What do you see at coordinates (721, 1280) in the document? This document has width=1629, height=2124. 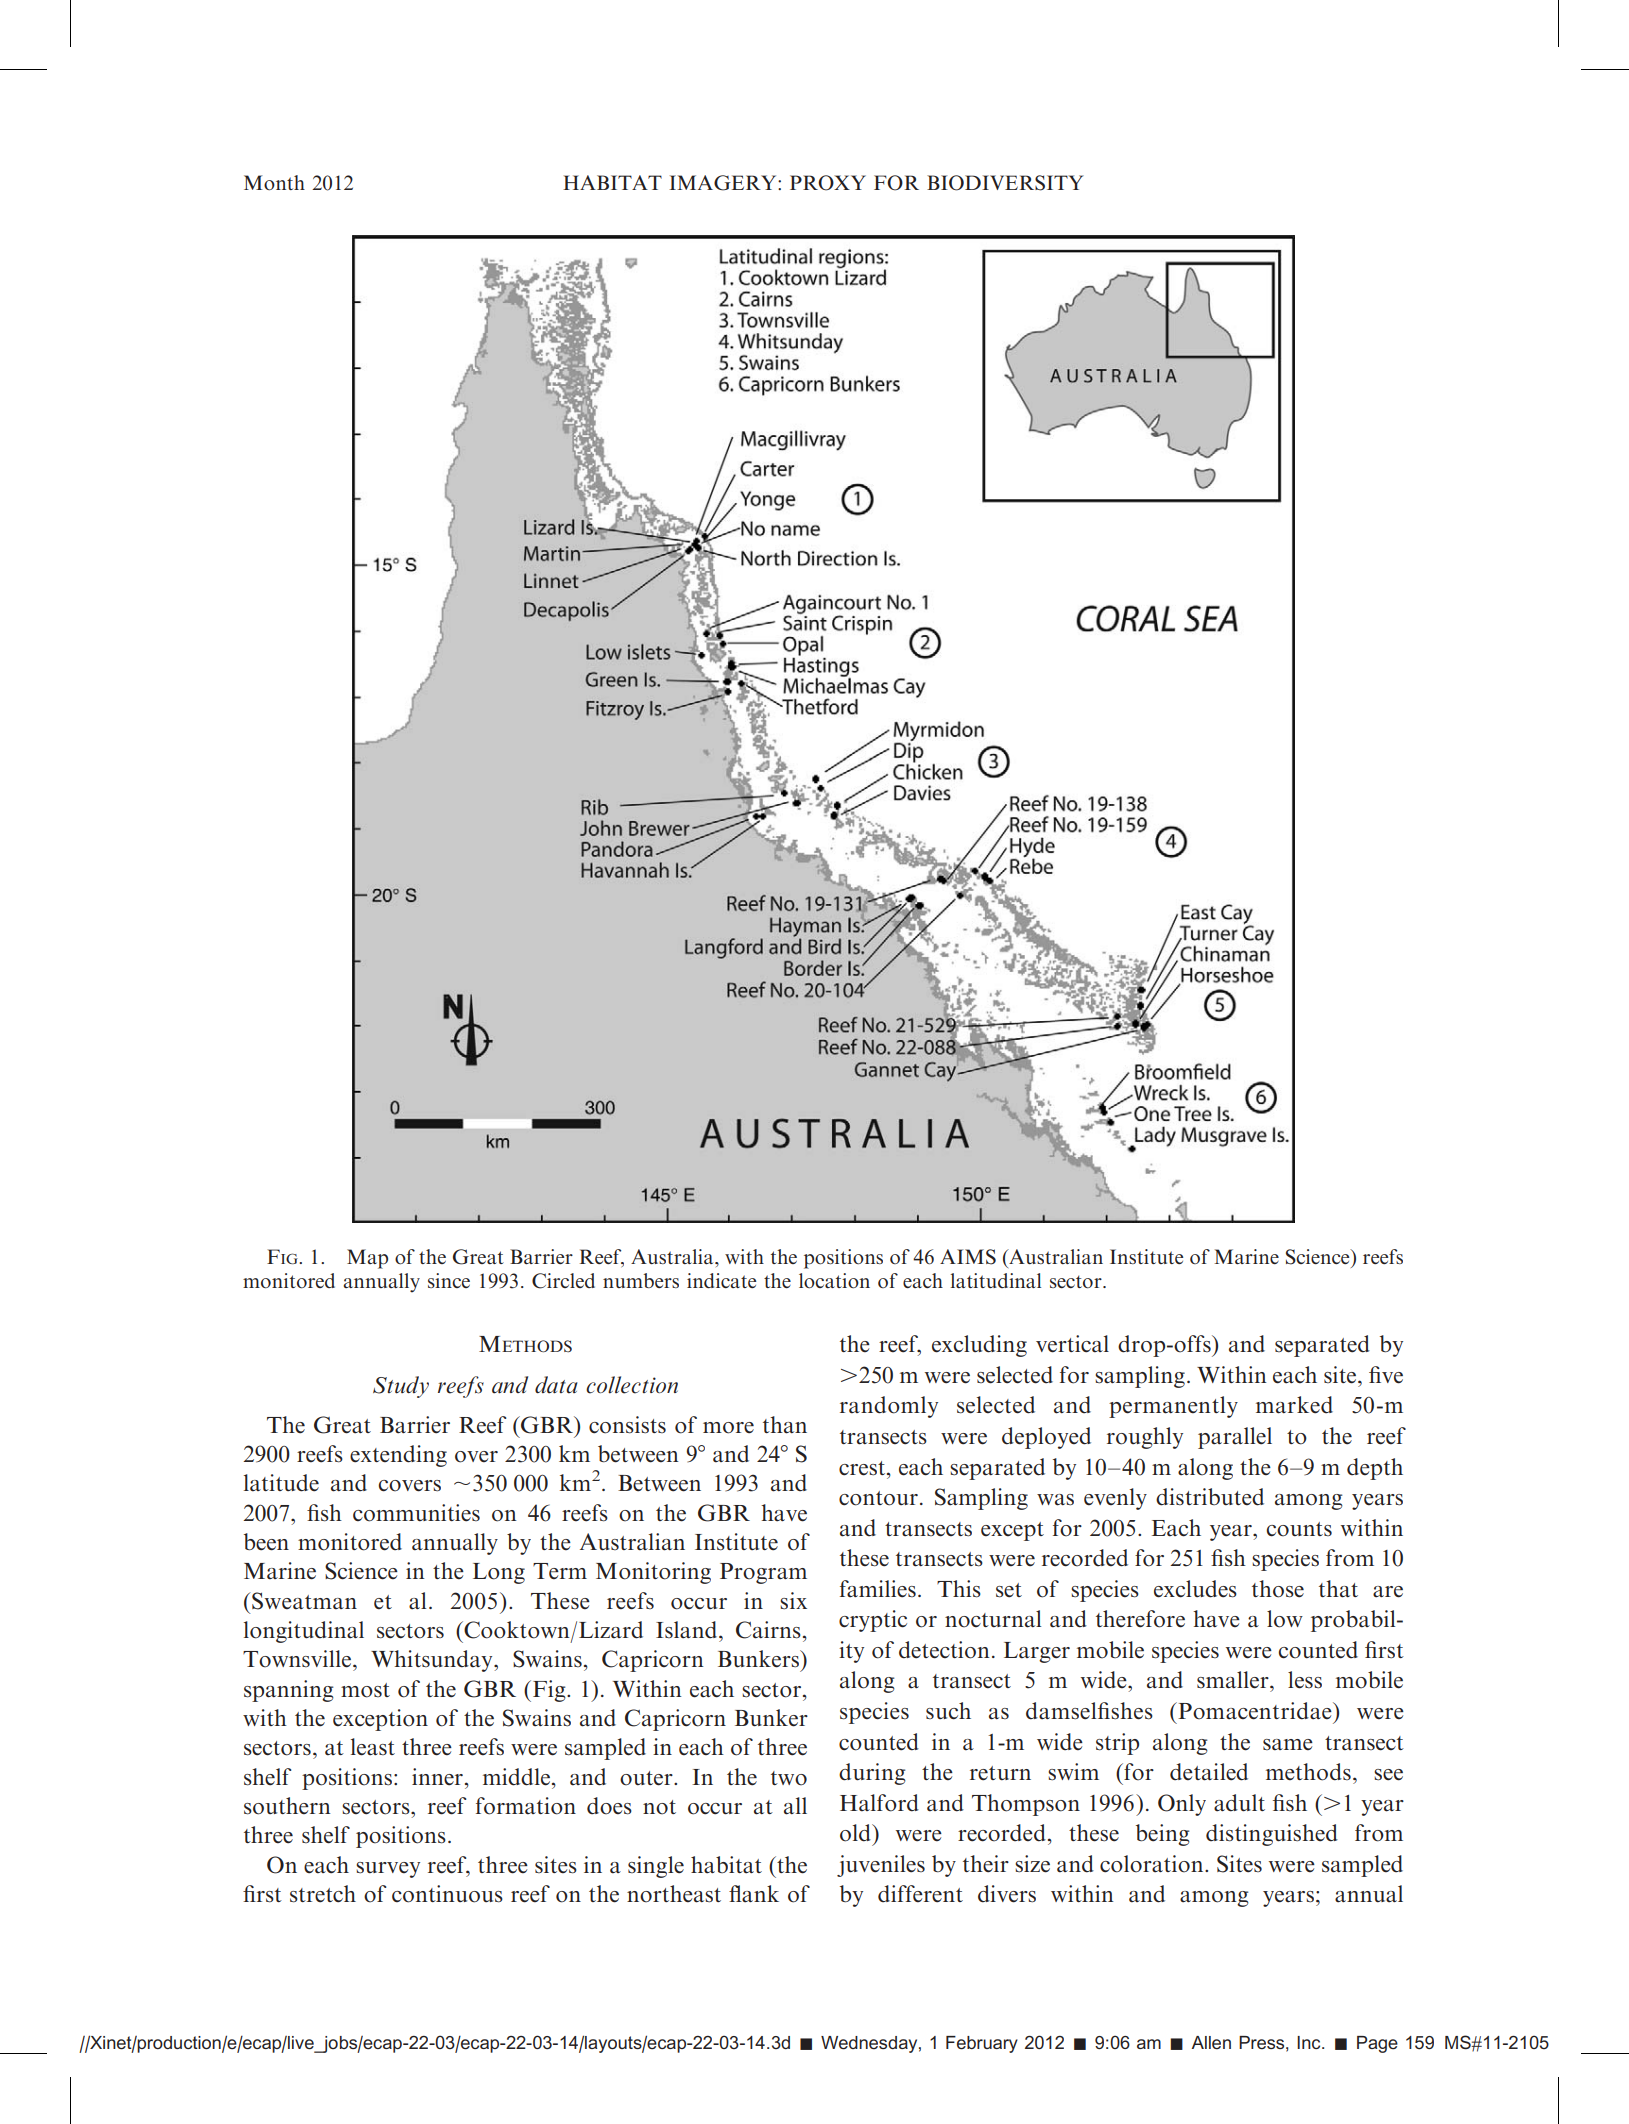 I see `indicate` at bounding box center [721, 1280].
